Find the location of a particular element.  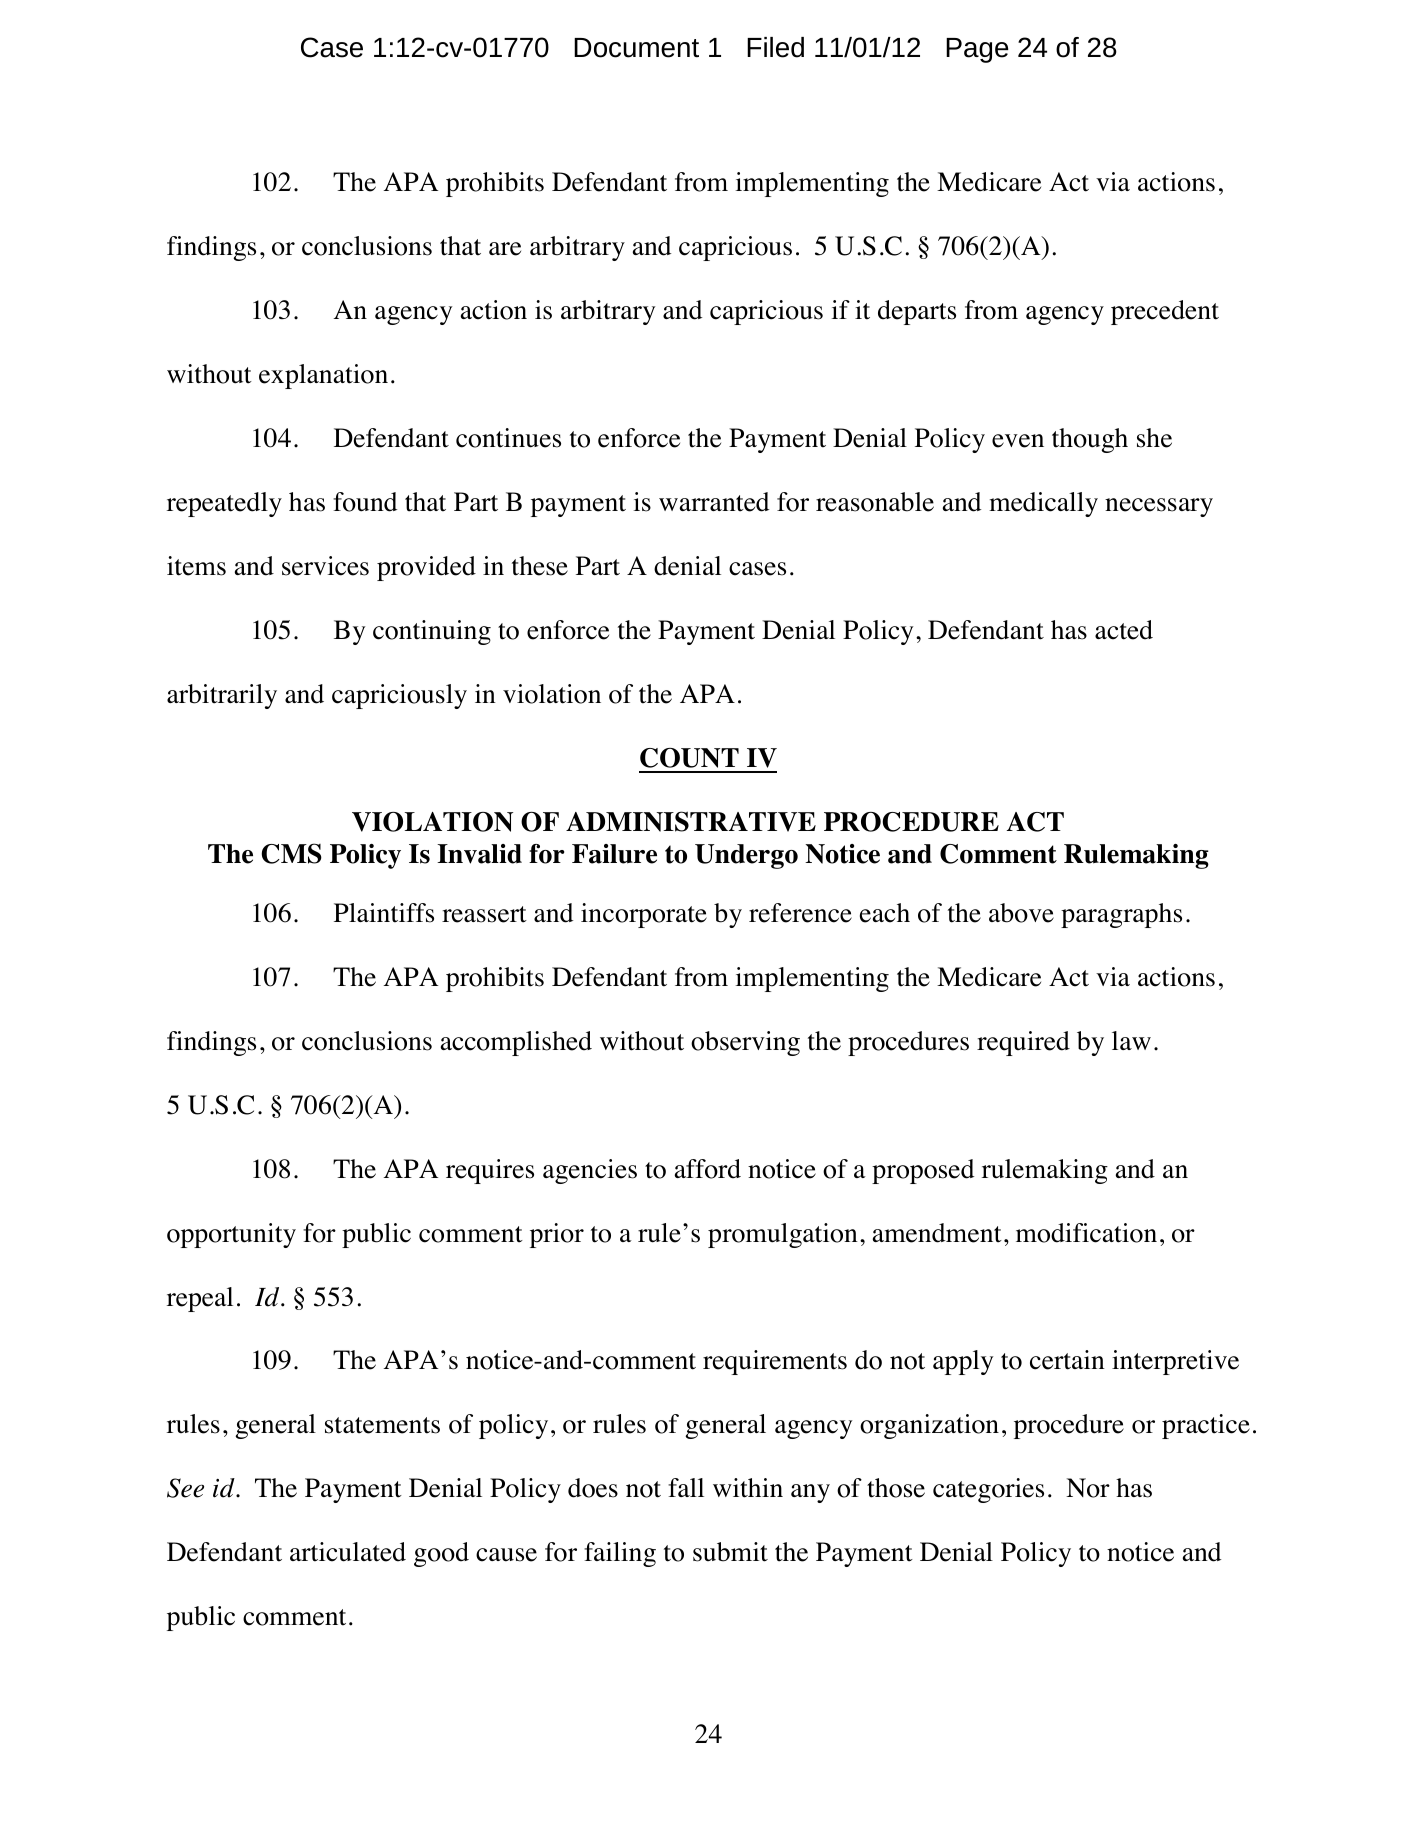

incorporate is located at coordinates (644, 915).
